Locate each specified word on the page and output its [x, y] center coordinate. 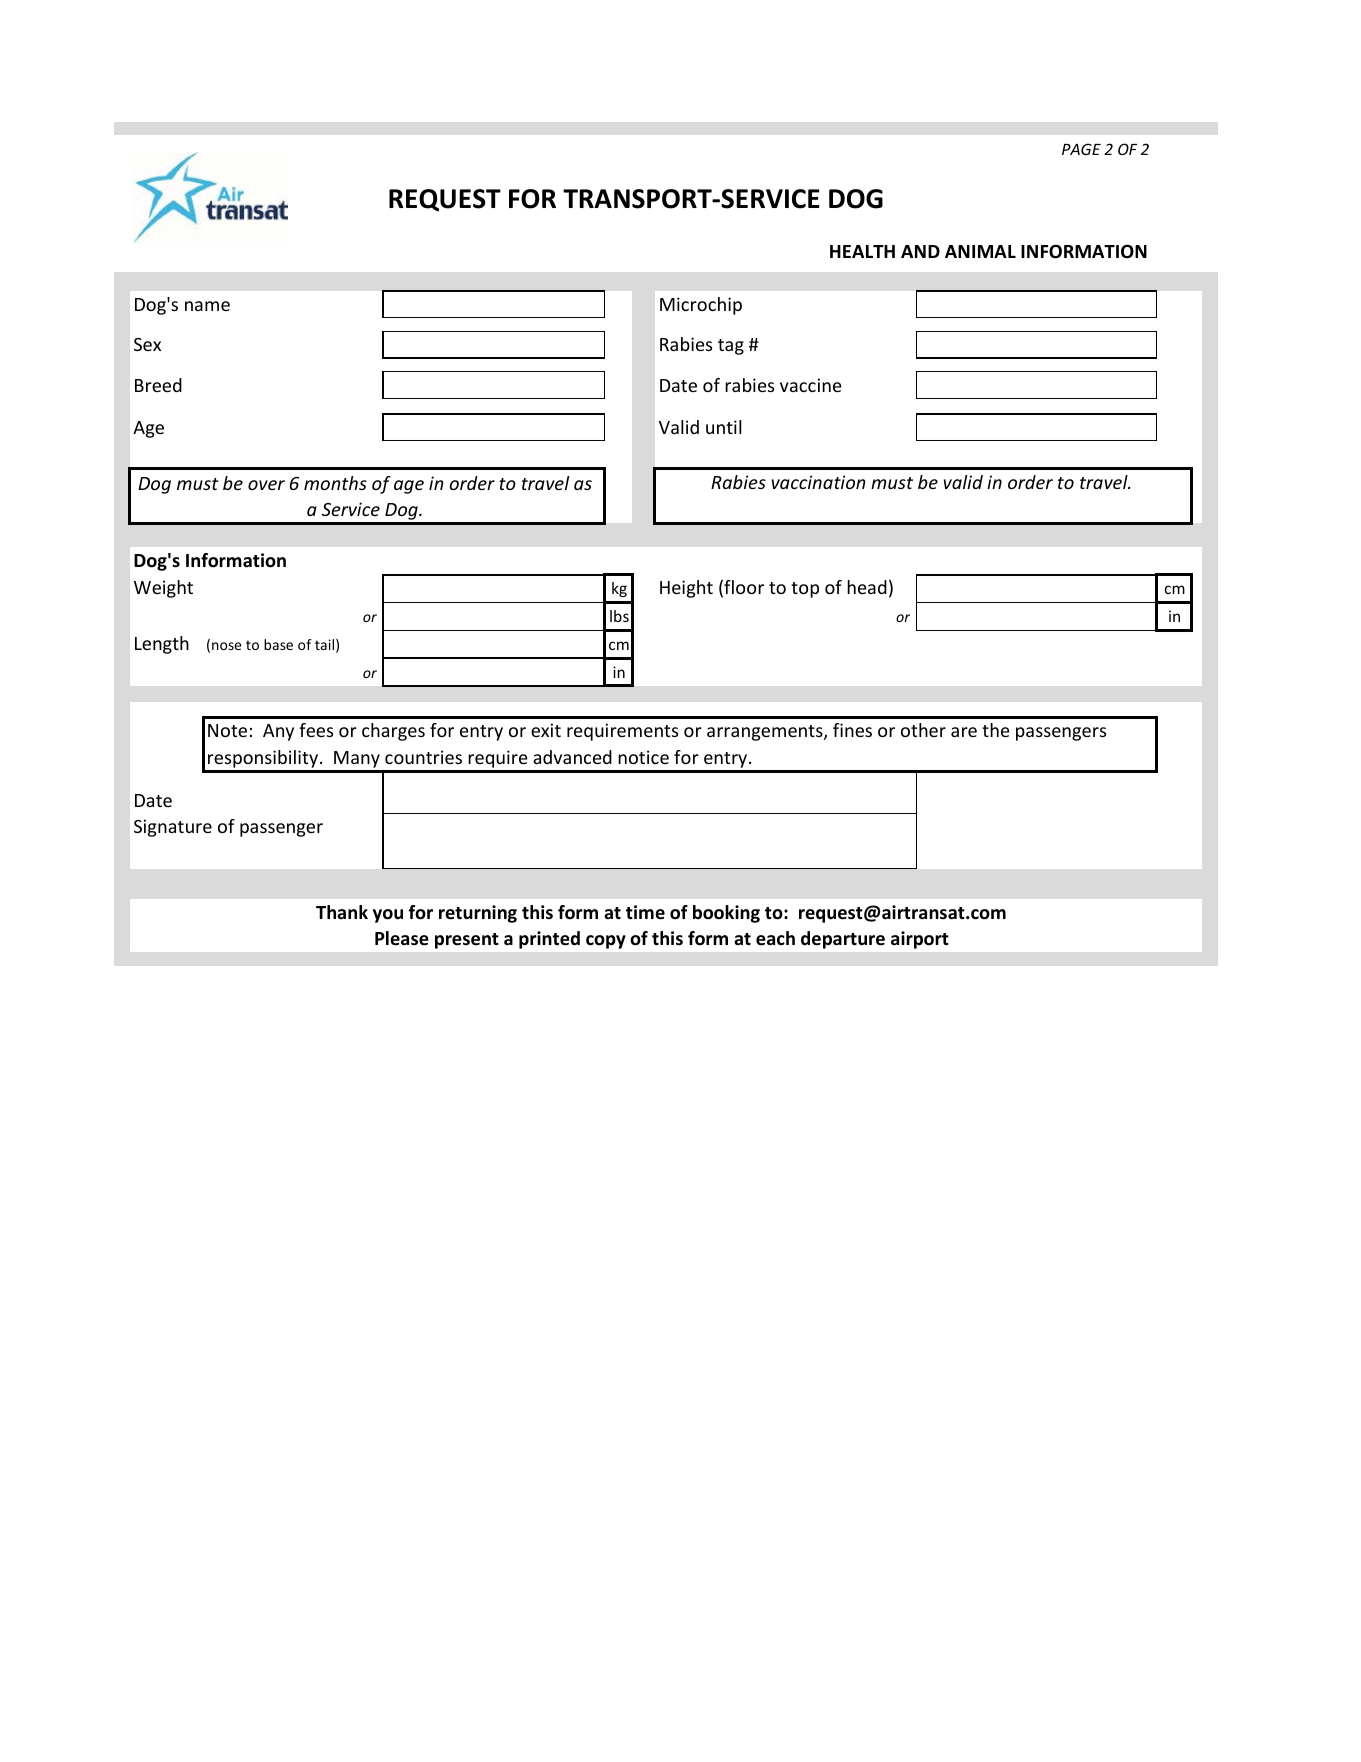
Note [227, 730]
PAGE [1081, 149]
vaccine [811, 385]
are [964, 732]
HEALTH [862, 251]
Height [686, 589]
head [867, 587]
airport [920, 940]
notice [643, 757]
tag [731, 347]
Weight [163, 589]
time [645, 912]
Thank [342, 912]
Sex [147, 344]
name [207, 306]
